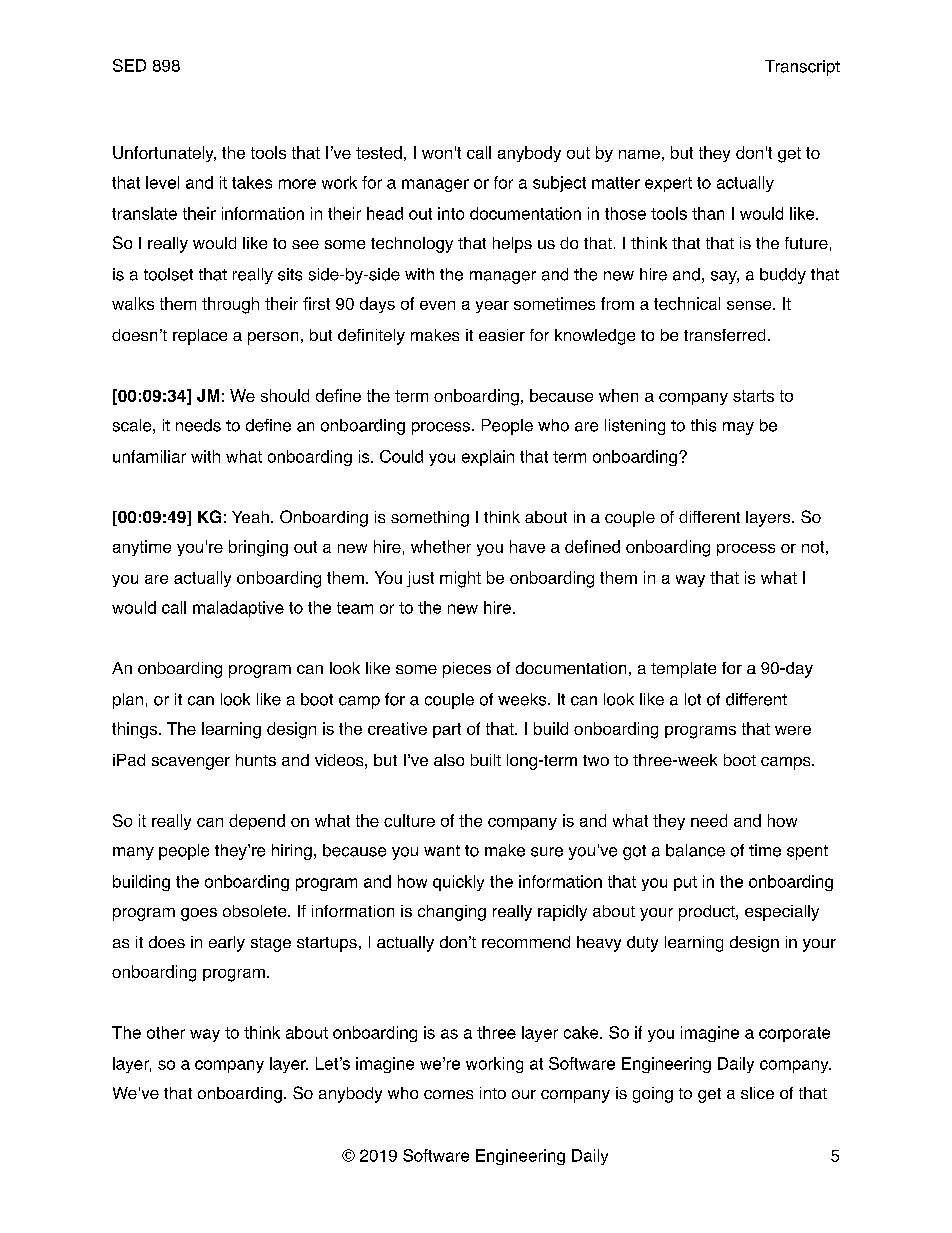 This image has height=1233, width=952. Describe the element at coordinates (802, 68) in the image. I see `Transcript` at that location.
